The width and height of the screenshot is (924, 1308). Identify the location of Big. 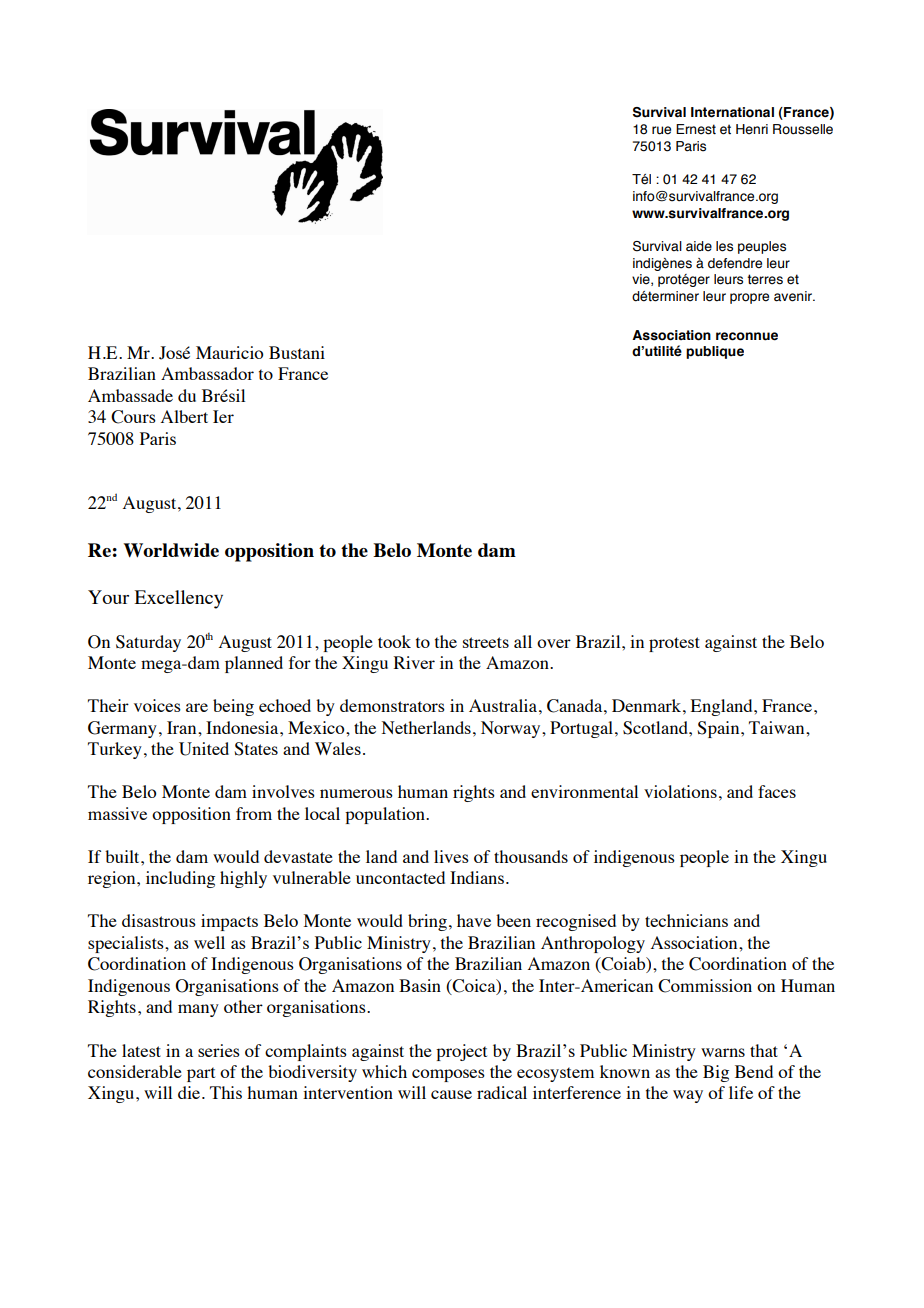
(716, 1073).
